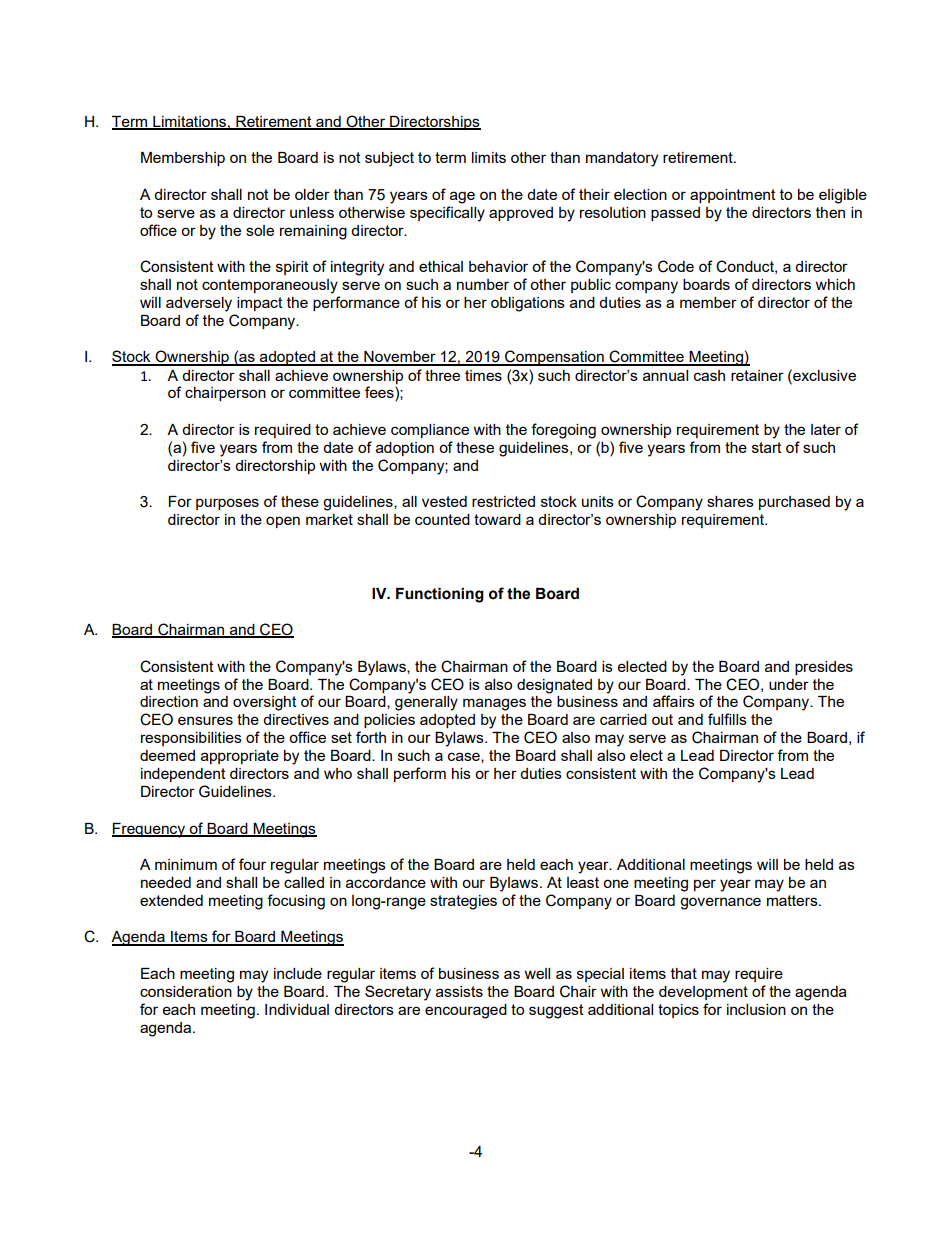 The image size is (952, 1233). I want to click on manages, so click(494, 704).
